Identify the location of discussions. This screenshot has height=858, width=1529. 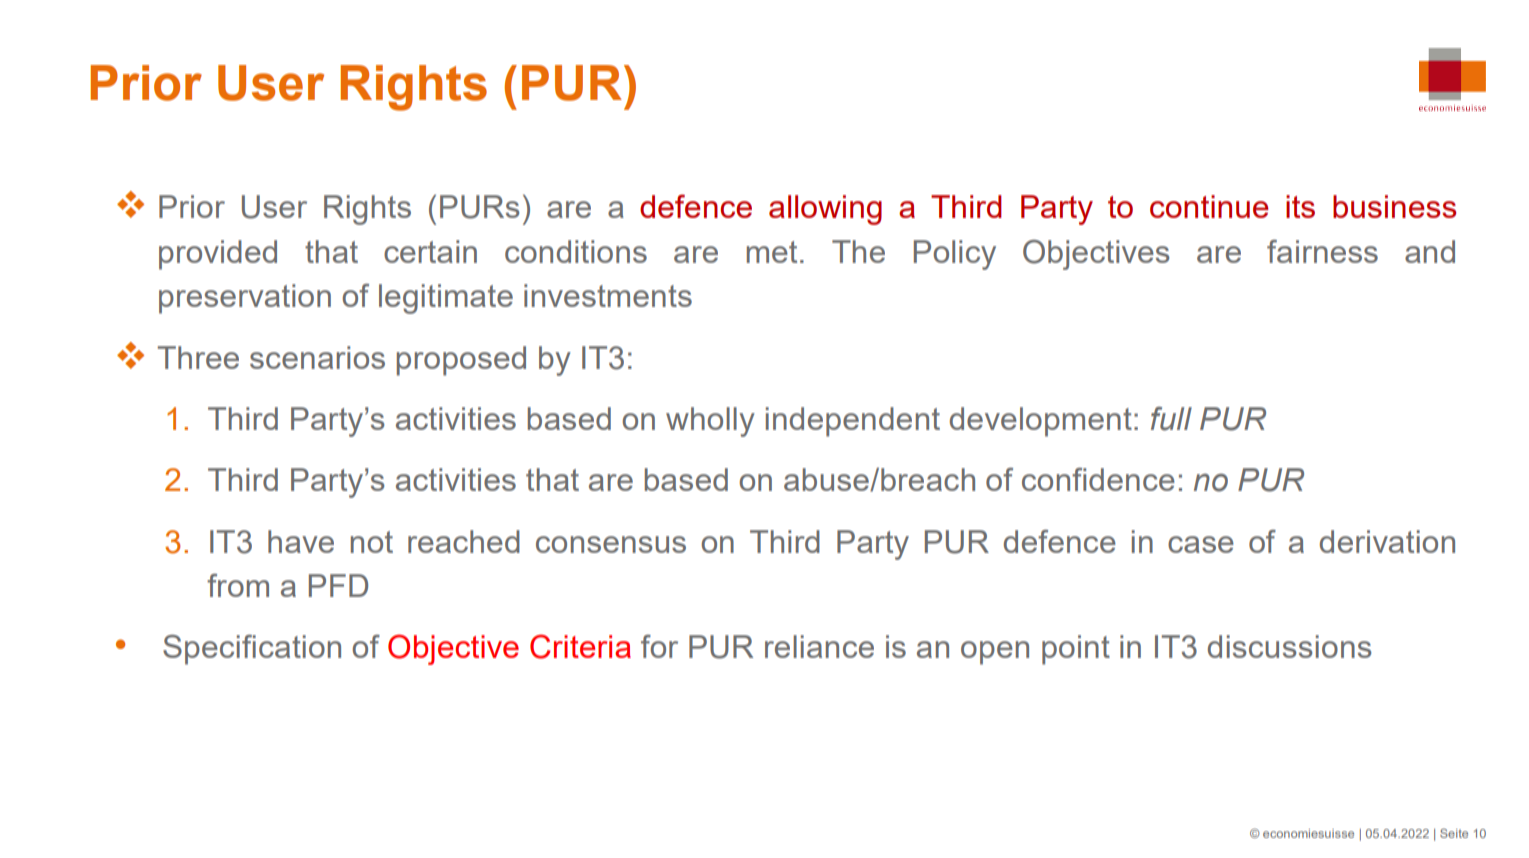
(1289, 646).
